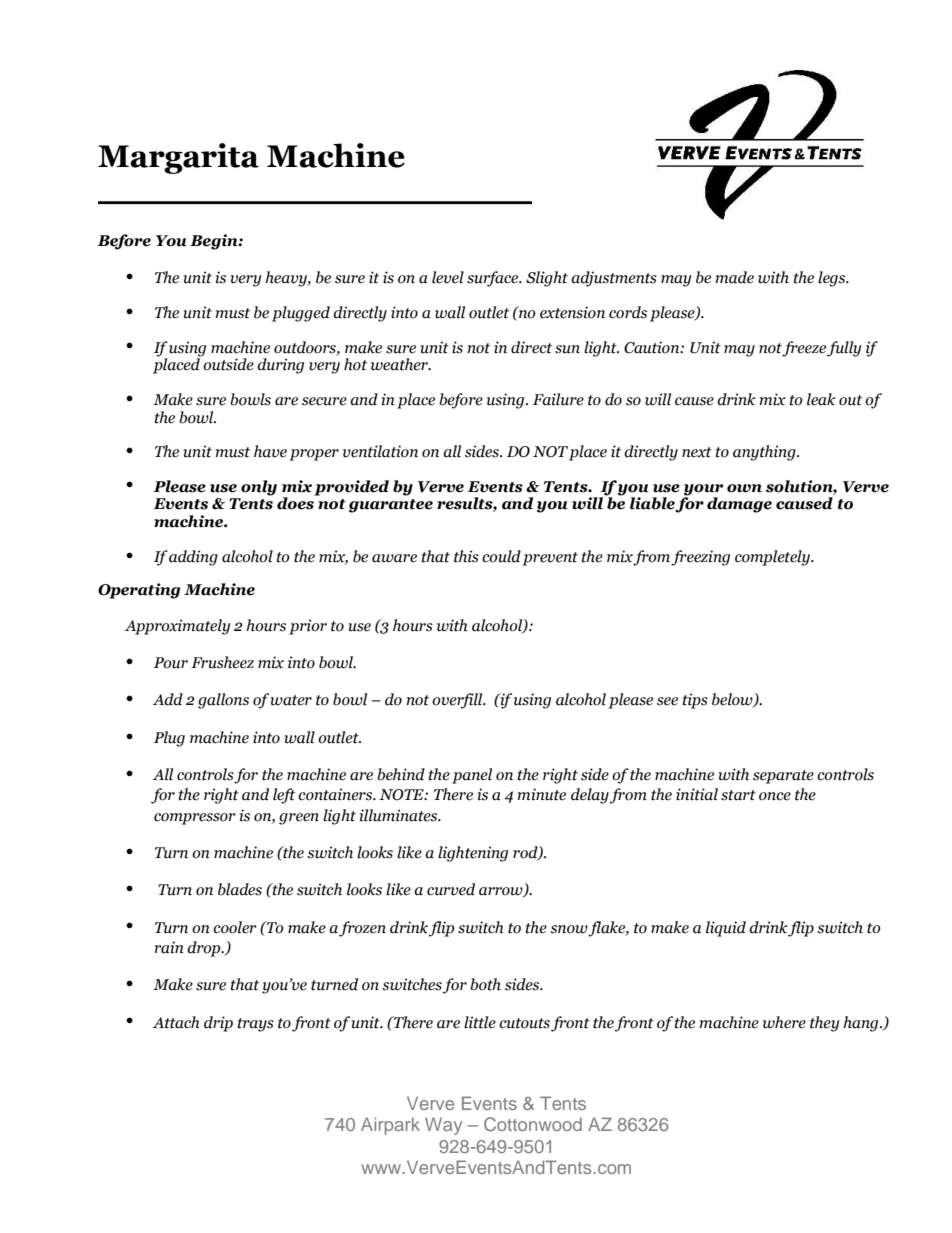  What do you see at coordinates (458, 701) in the image?
I see `overfill` at bounding box center [458, 701].
